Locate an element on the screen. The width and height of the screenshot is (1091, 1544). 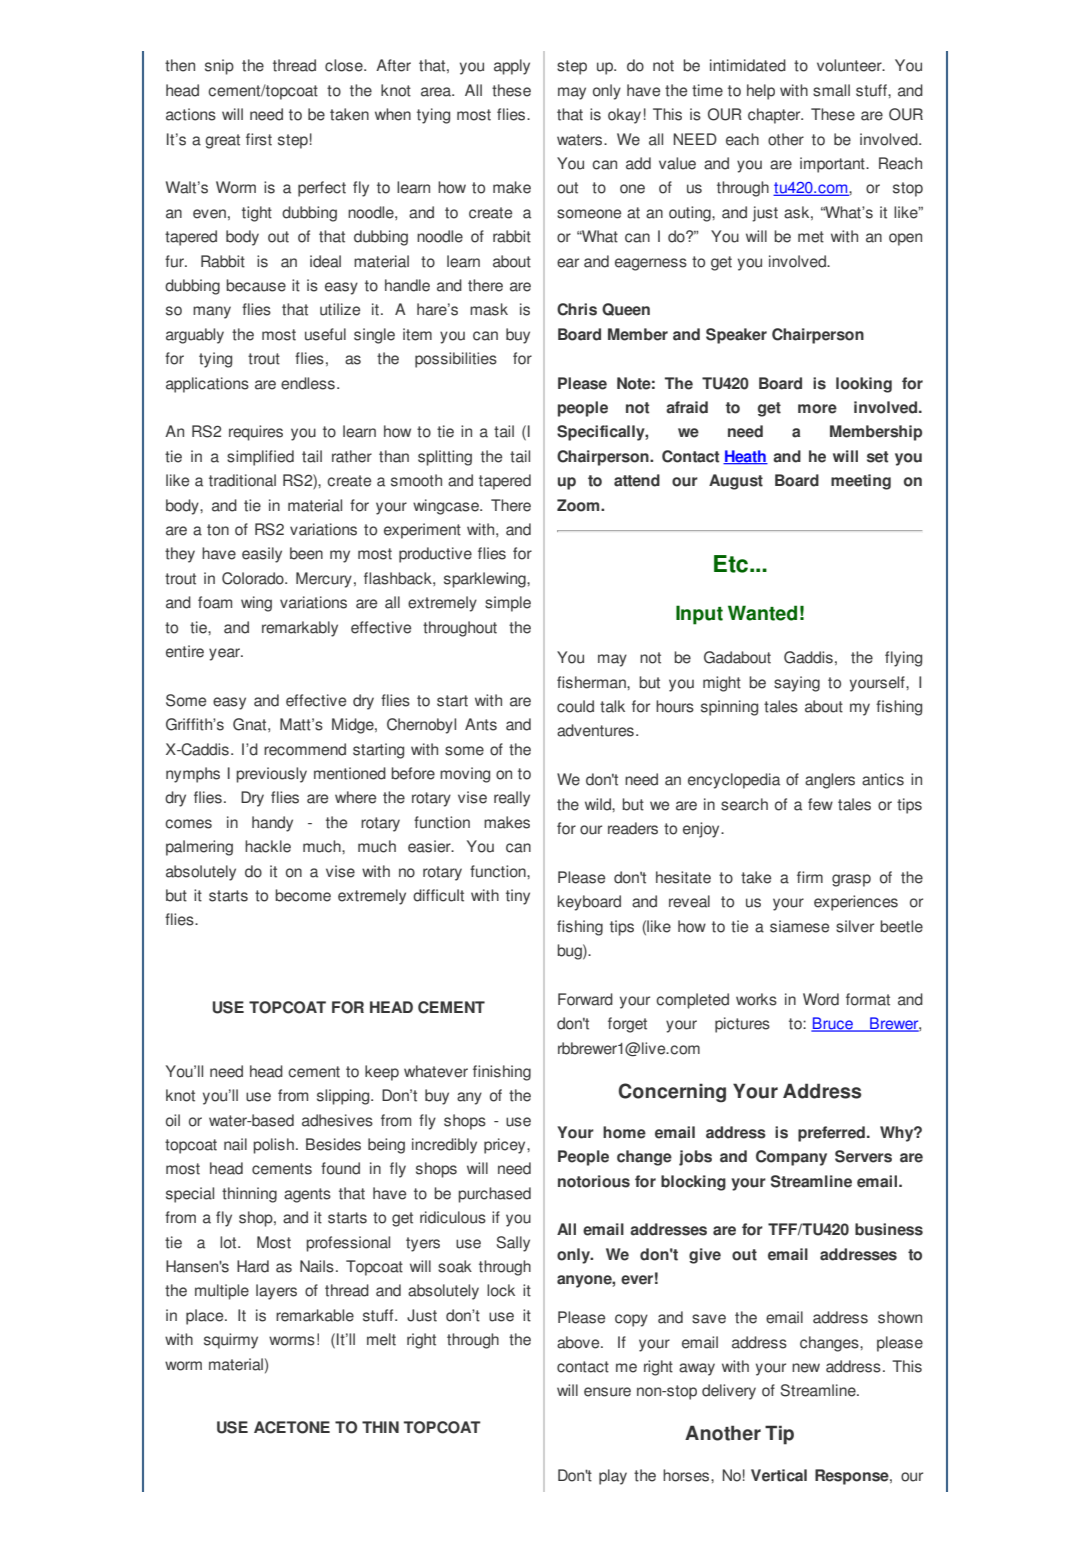
ACETONE is located at coordinates (292, 1427).
